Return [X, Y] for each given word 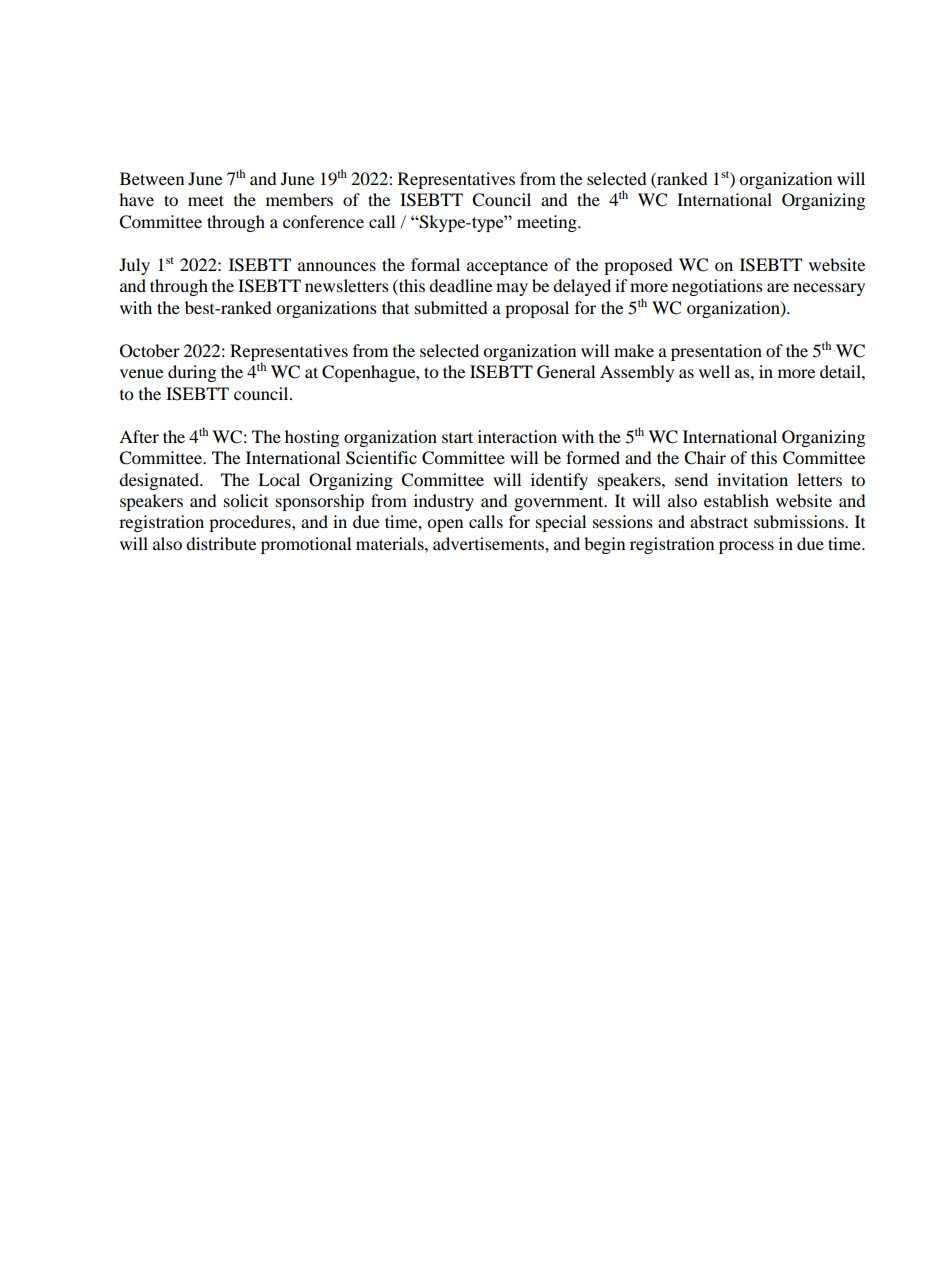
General [566, 372]
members [299, 199]
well [714, 371]
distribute [221, 543]
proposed [638, 266]
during [192, 373]
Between [152, 178]
